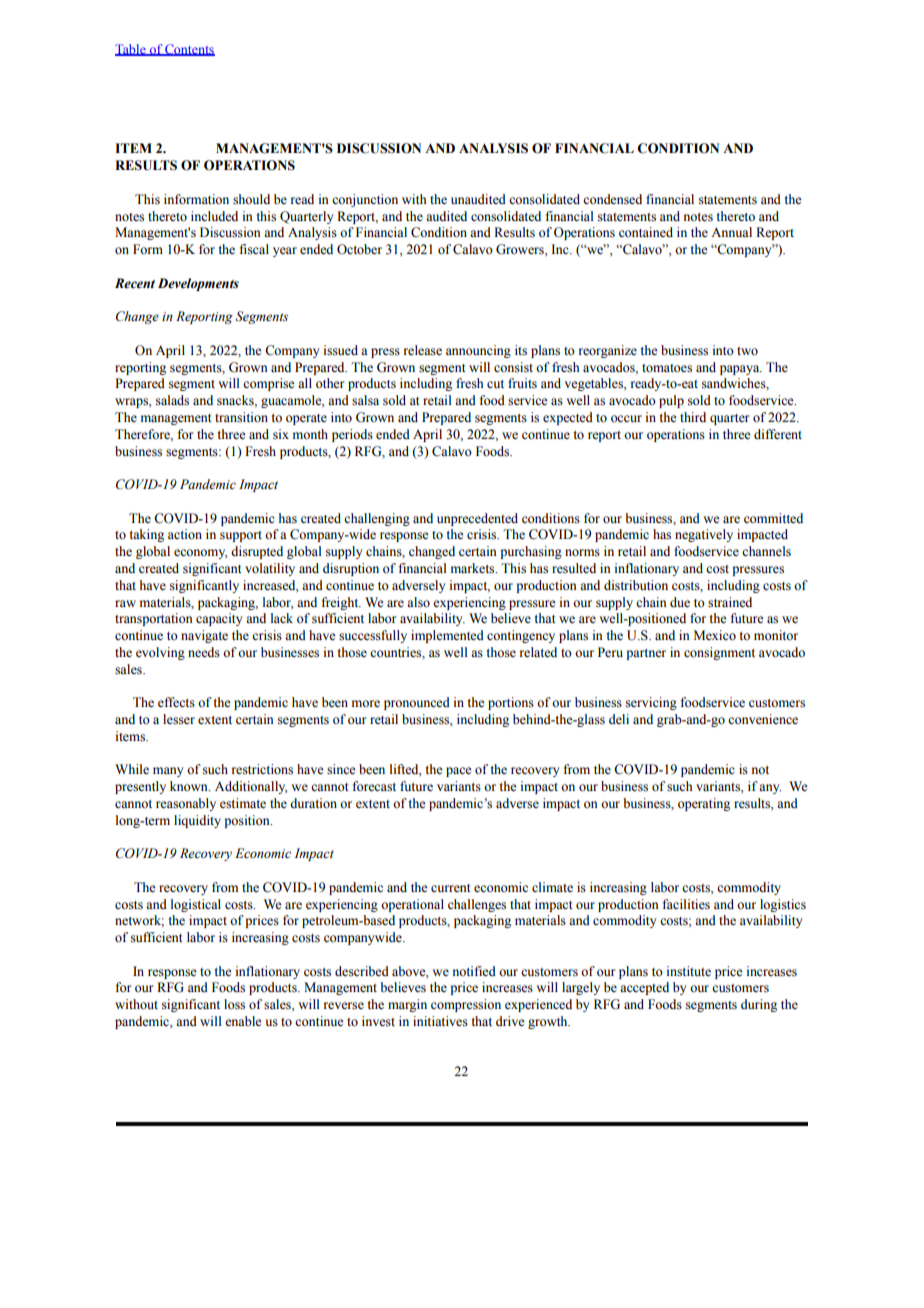 The width and height of the screenshot is (924, 1308). What do you see at coordinates (365, 200) in the screenshot?
I see `conjunction` at bounding box center [365, 200].
